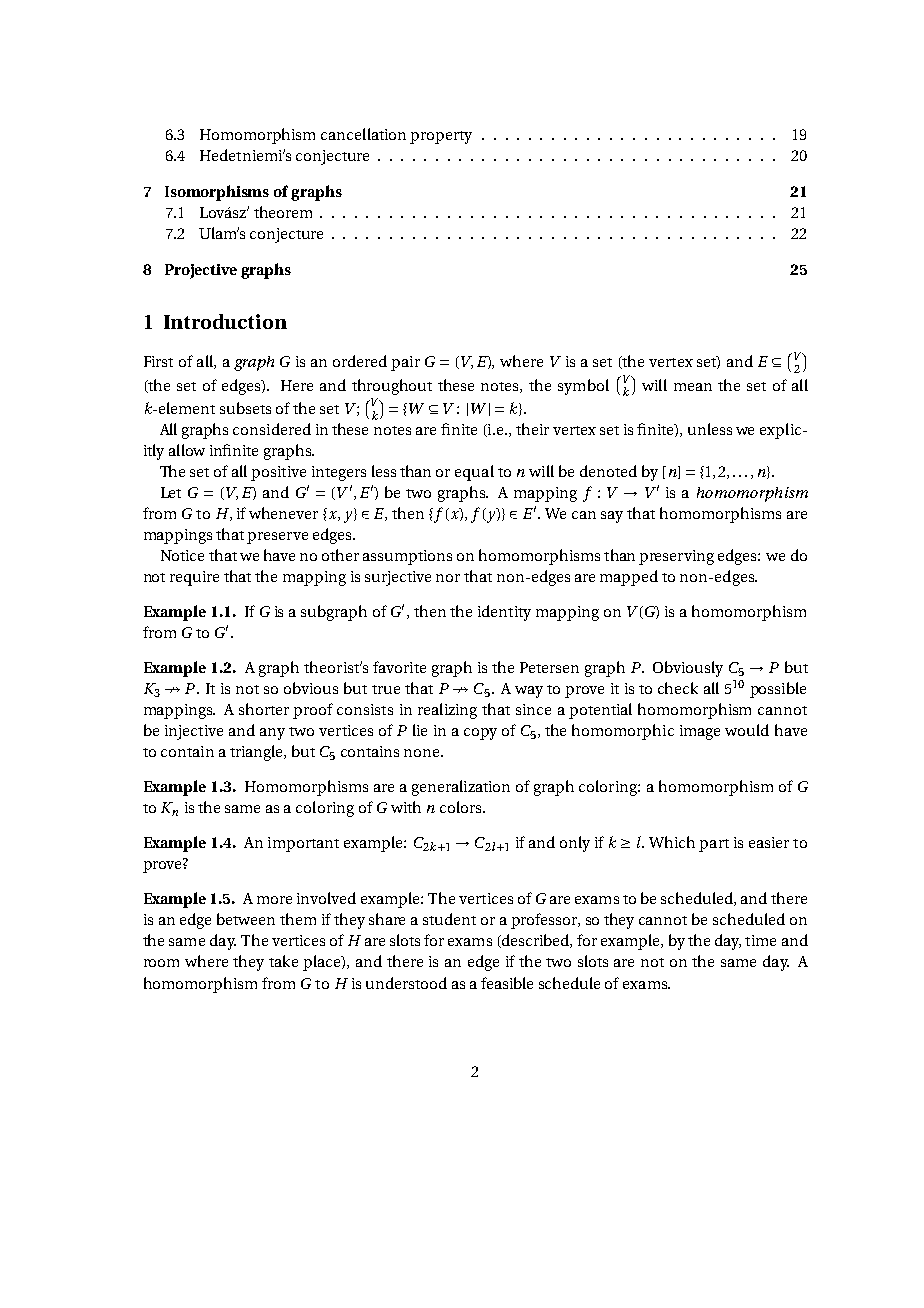 Image resolution: width=924 pixels, height=1308 pixels. Describe the element at coordinates (283, 961) in the image. I see `take` at that location.
